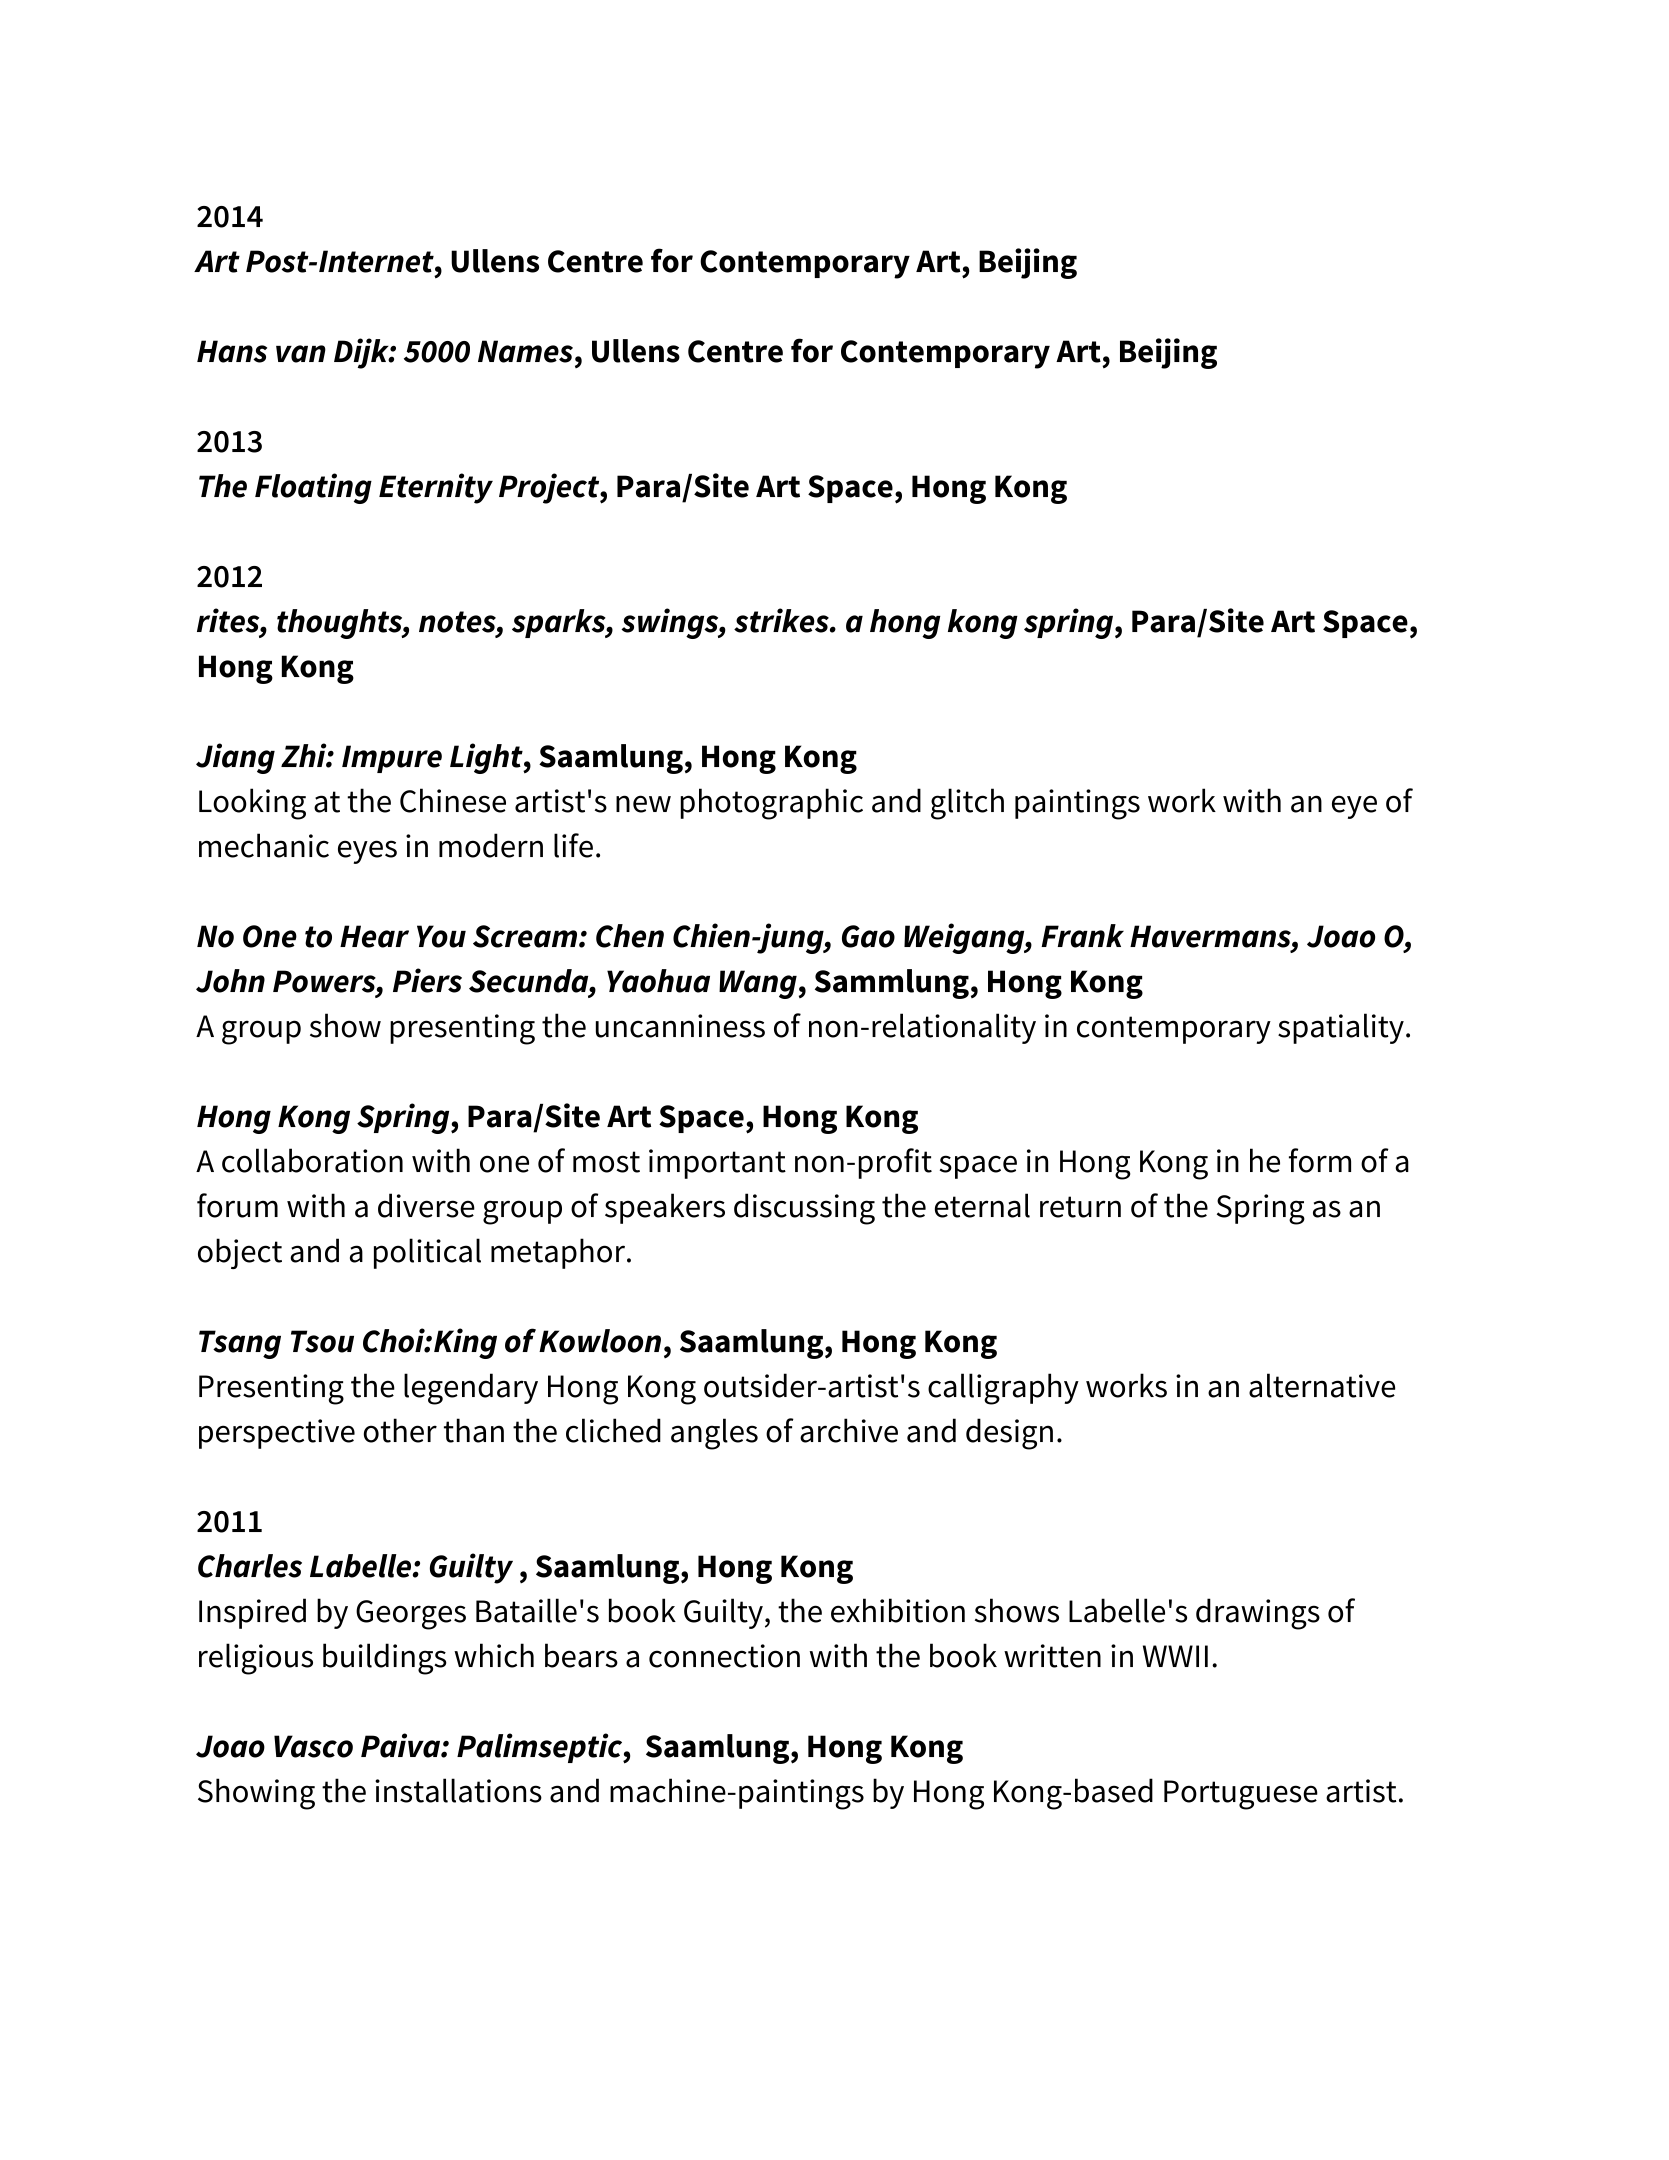 The height and width of the screenshot is (2160, 1669). Describe the element at coordinates (1320, 1160) in the screenshot. I see `form` at that location.
